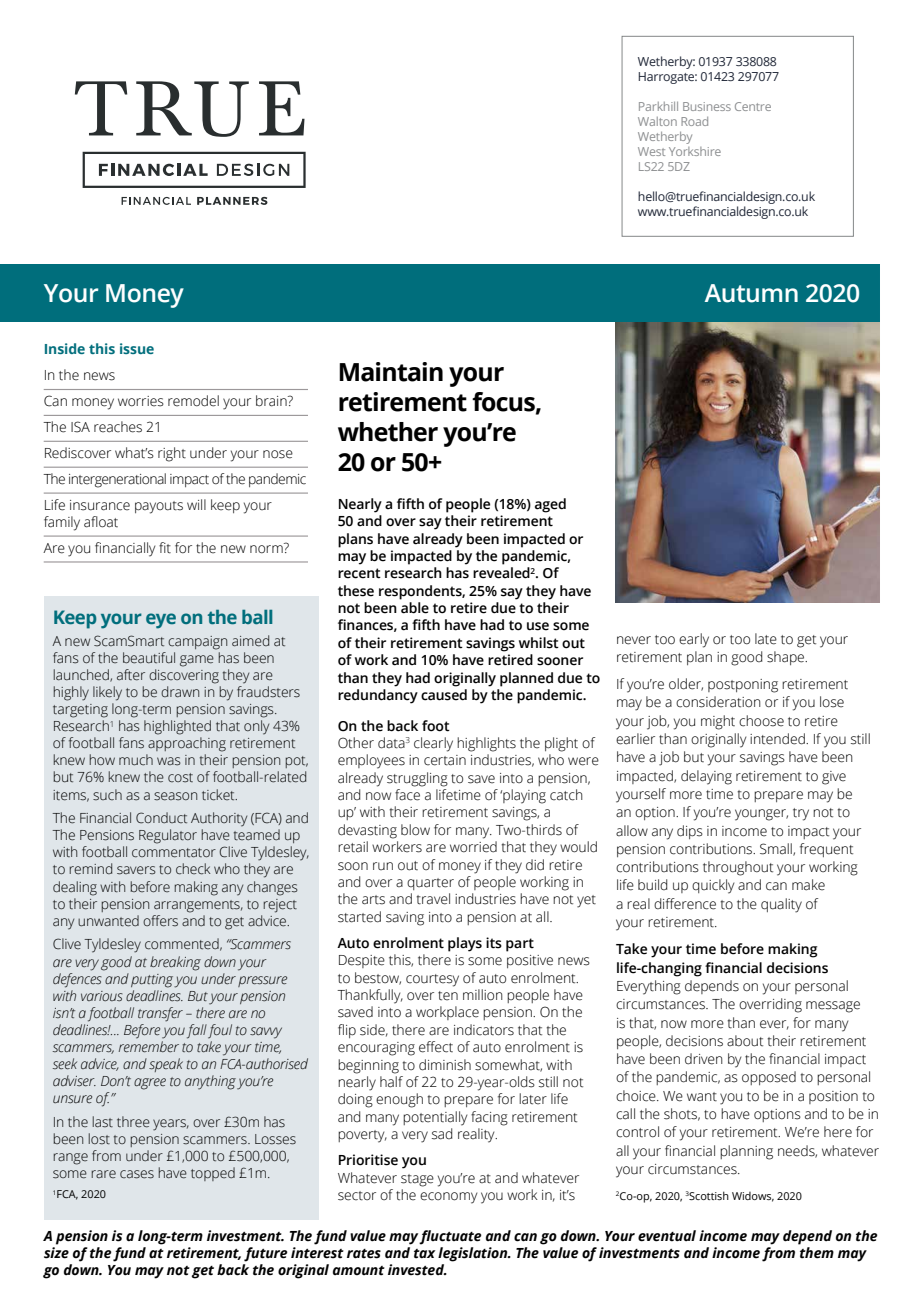  Describe the element at coordinates (751, 293) in the document. I see `Autumn` at that location.
